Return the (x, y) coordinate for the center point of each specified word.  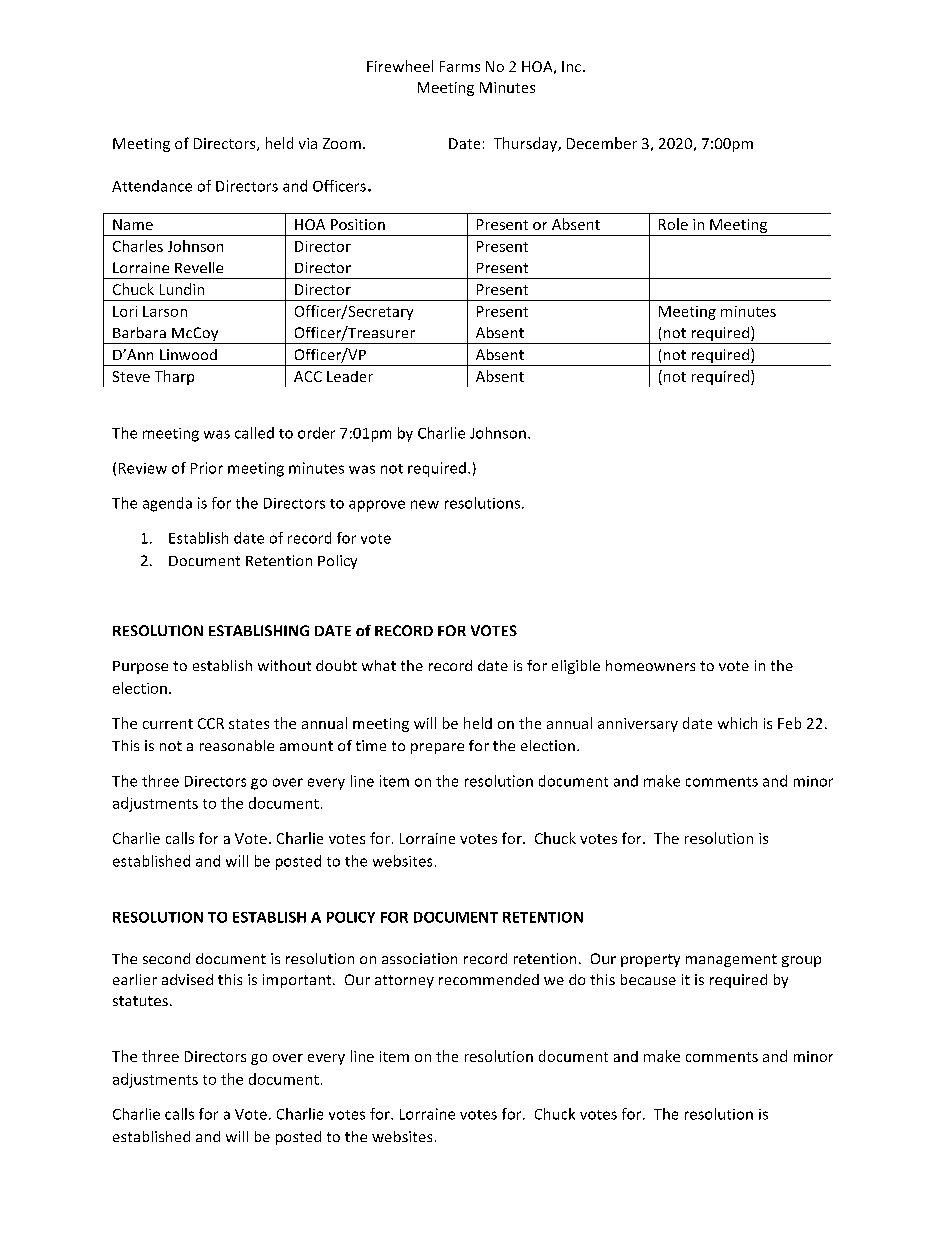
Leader (350, 376)
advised (187, 979)
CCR (211, 723)
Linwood (188, 354)
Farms (460, 66)
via (308, 143)
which (737, 723)
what (379, 665)
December (602, 143)
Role (673, 224)
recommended (489, 979)
